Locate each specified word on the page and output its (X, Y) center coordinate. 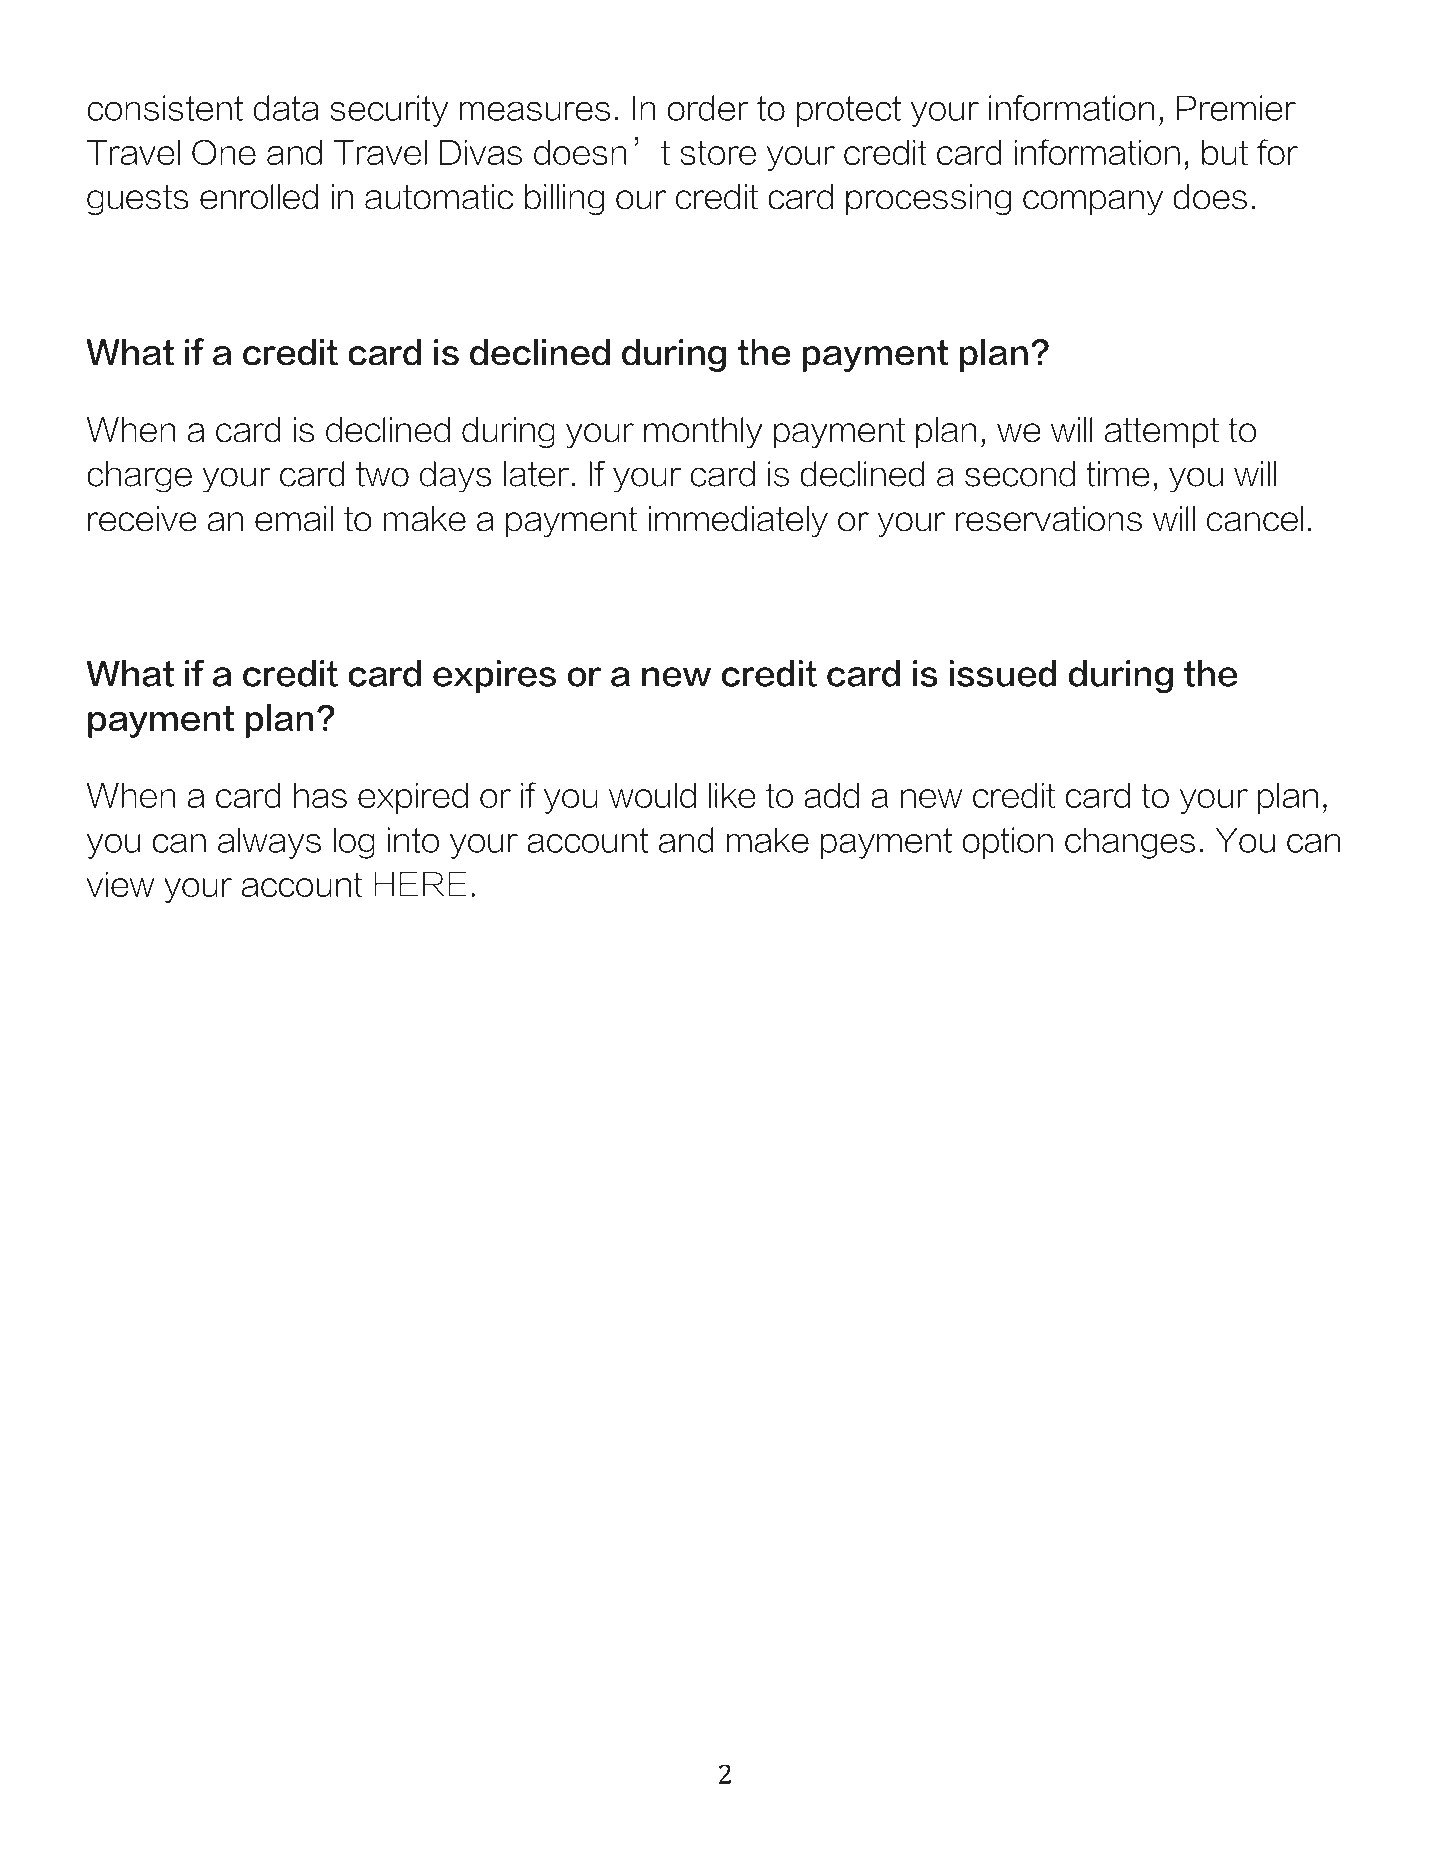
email (294, 519)
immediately (738, 521)
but (1225, 152)
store (718, 152)
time (1118, 474)
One (224, 152)
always (269, 843)
